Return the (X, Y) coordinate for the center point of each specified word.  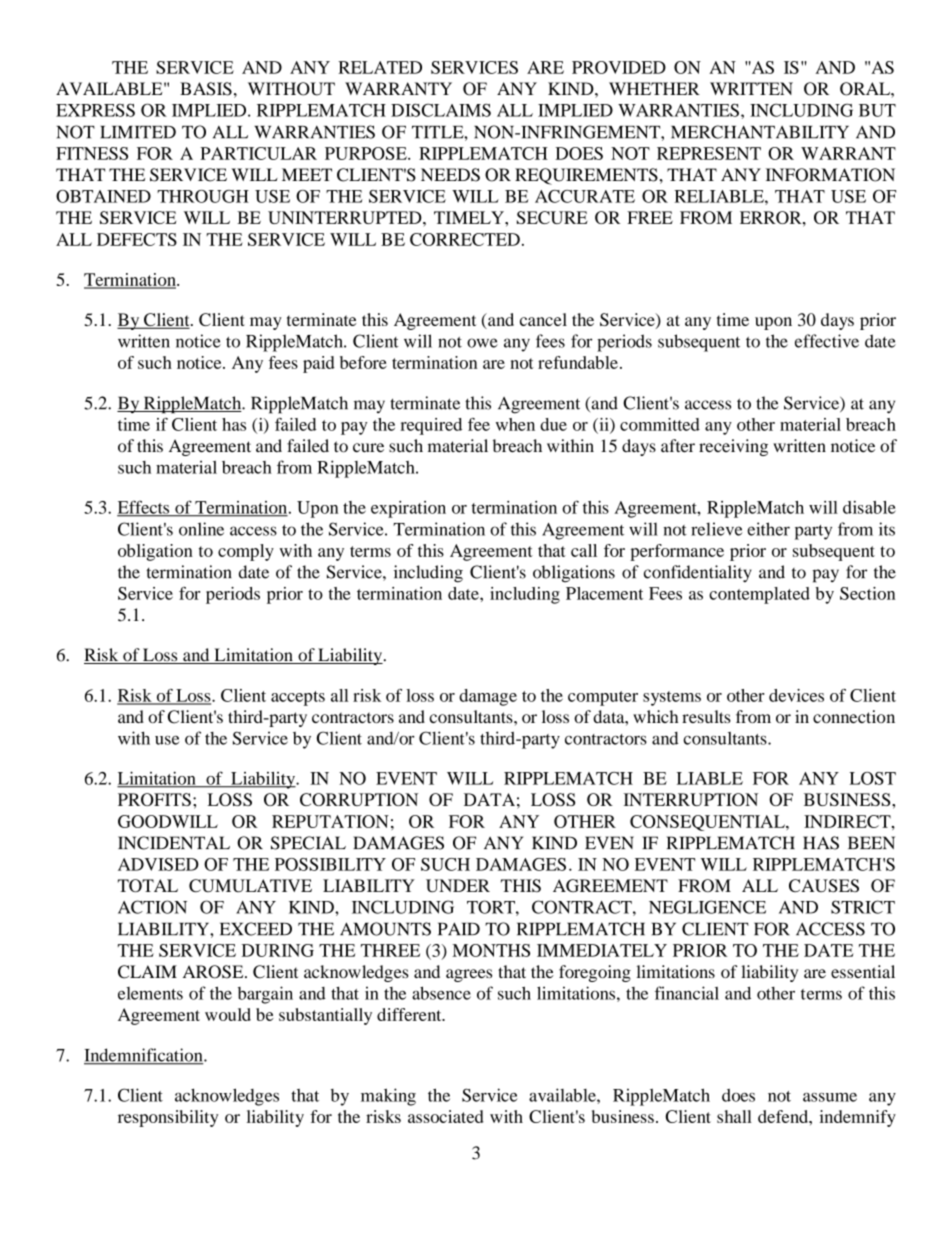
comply (246, 552)
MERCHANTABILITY (760, 132)
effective (827, 341)
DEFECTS (137, 239)
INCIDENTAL (174, 843)
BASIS (206, 89)
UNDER (458, 885)
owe (482, 343)
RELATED (380, 67)
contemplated (759, 595)
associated (445, 1116)
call (584, 550)
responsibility (168, 1118)
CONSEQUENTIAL (708, 823)
